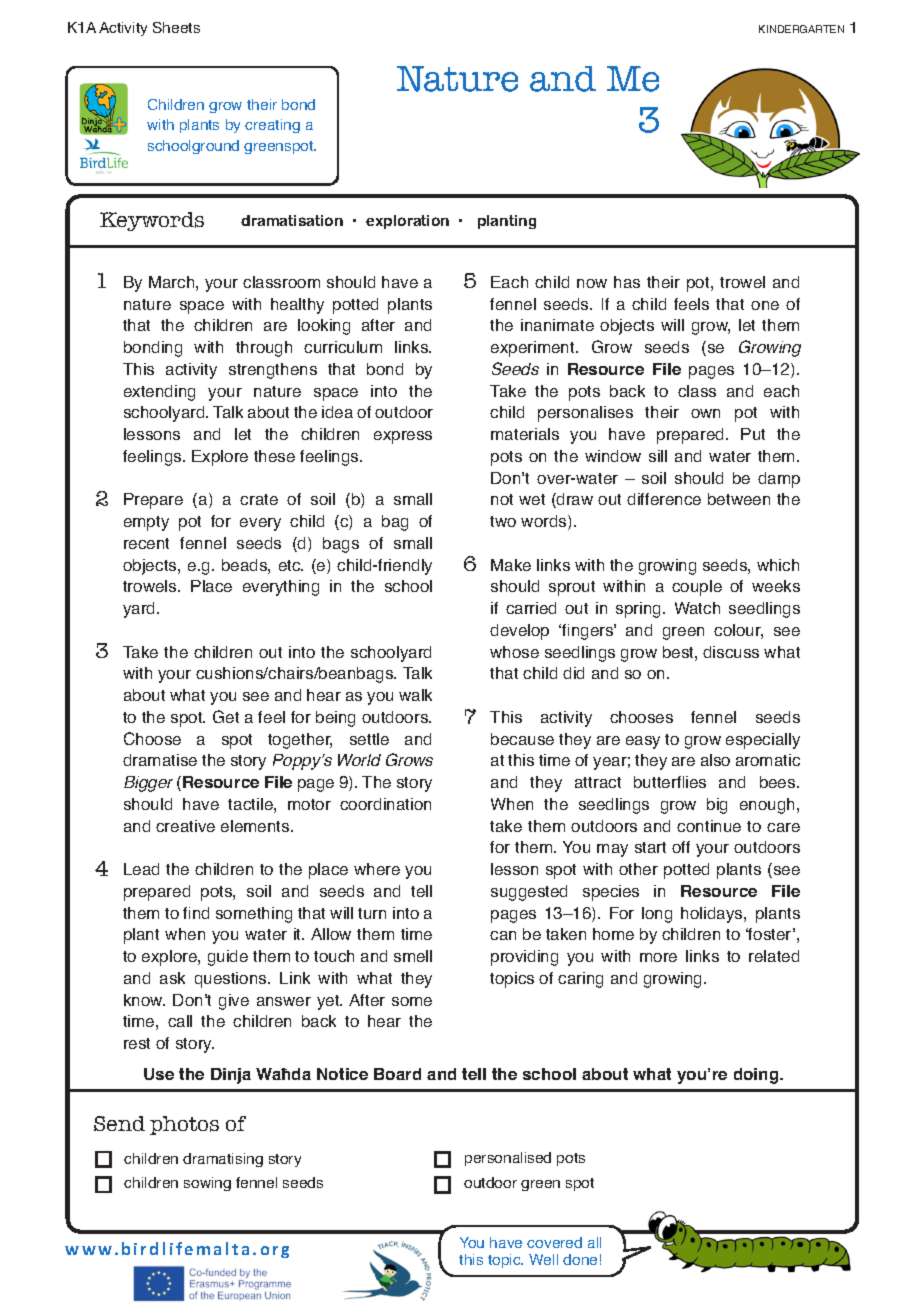  What do you see at coordinates (801, 29) in the document?
I see `kindergarten` at bounding box center [801, 29].
